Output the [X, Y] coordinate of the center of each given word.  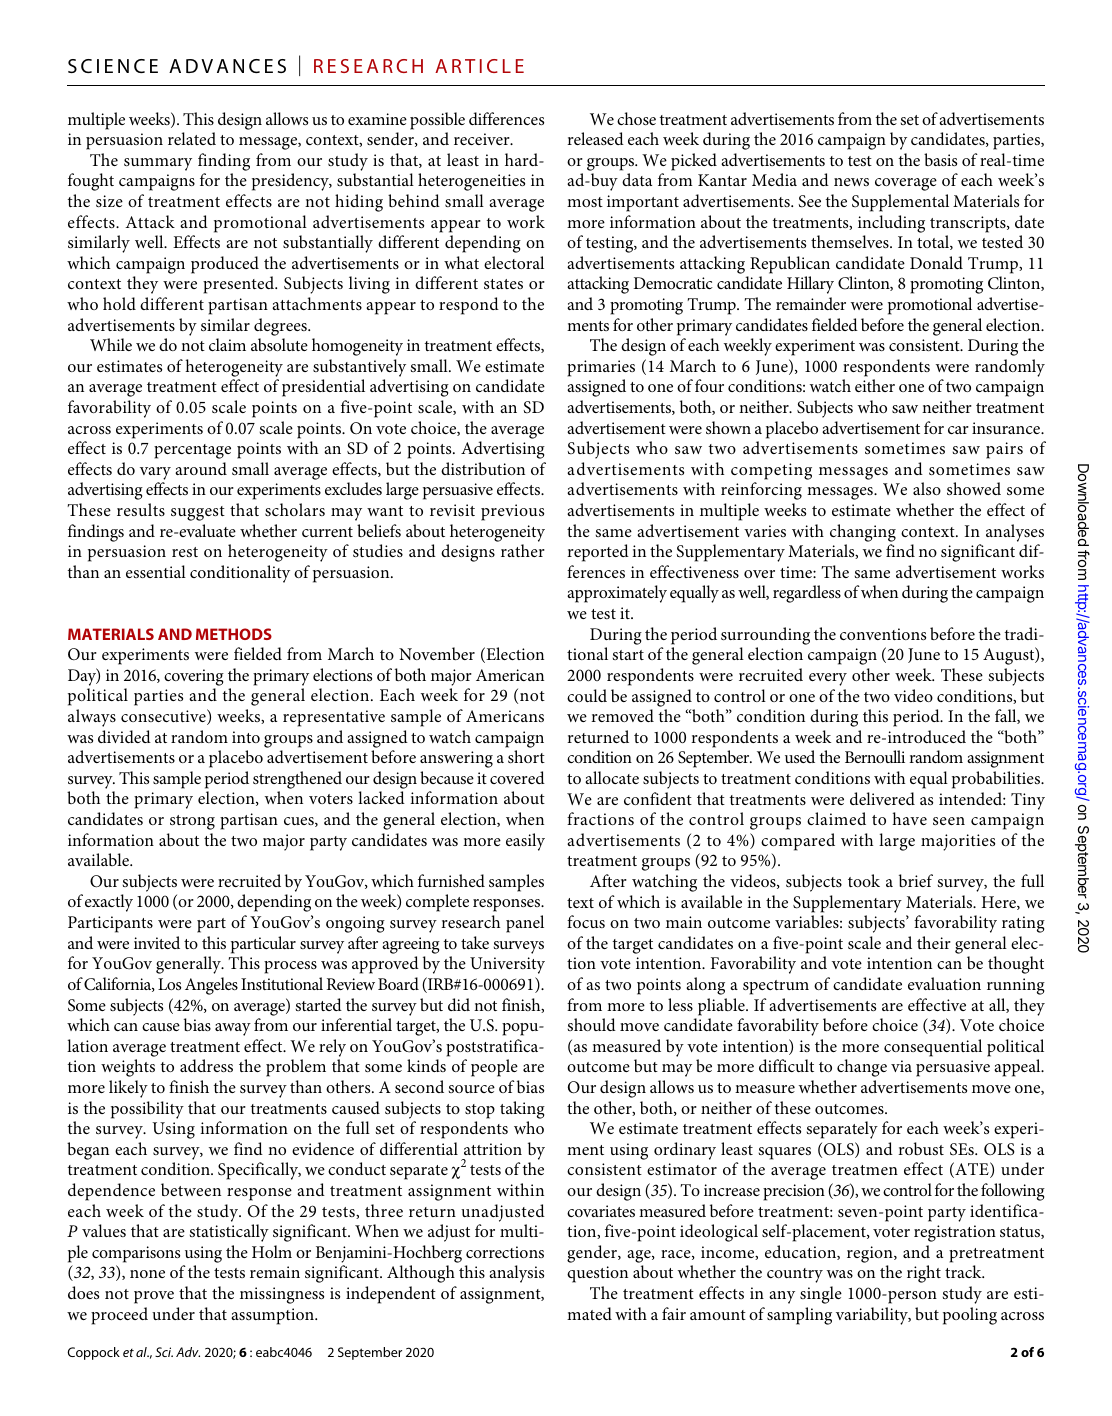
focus [586, 921]
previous [512, 512]
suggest [198, 513]
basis [940, 159]
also [927, 488]
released [595, 138]
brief [916, 880]
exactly [109, 903]
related [192, 138]
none [147, 1274]
